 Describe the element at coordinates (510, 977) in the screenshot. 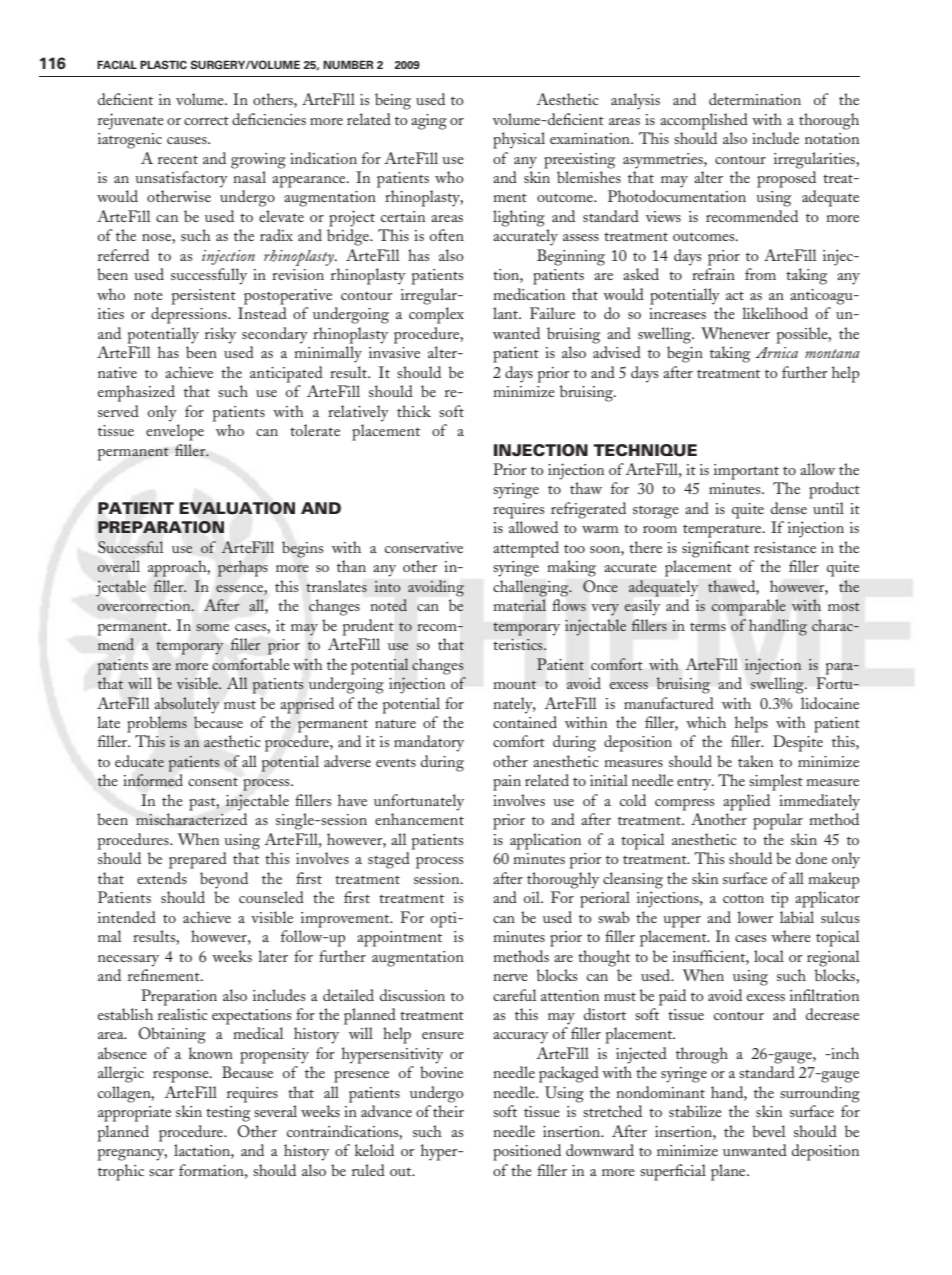

I see `nerve` at that location.
